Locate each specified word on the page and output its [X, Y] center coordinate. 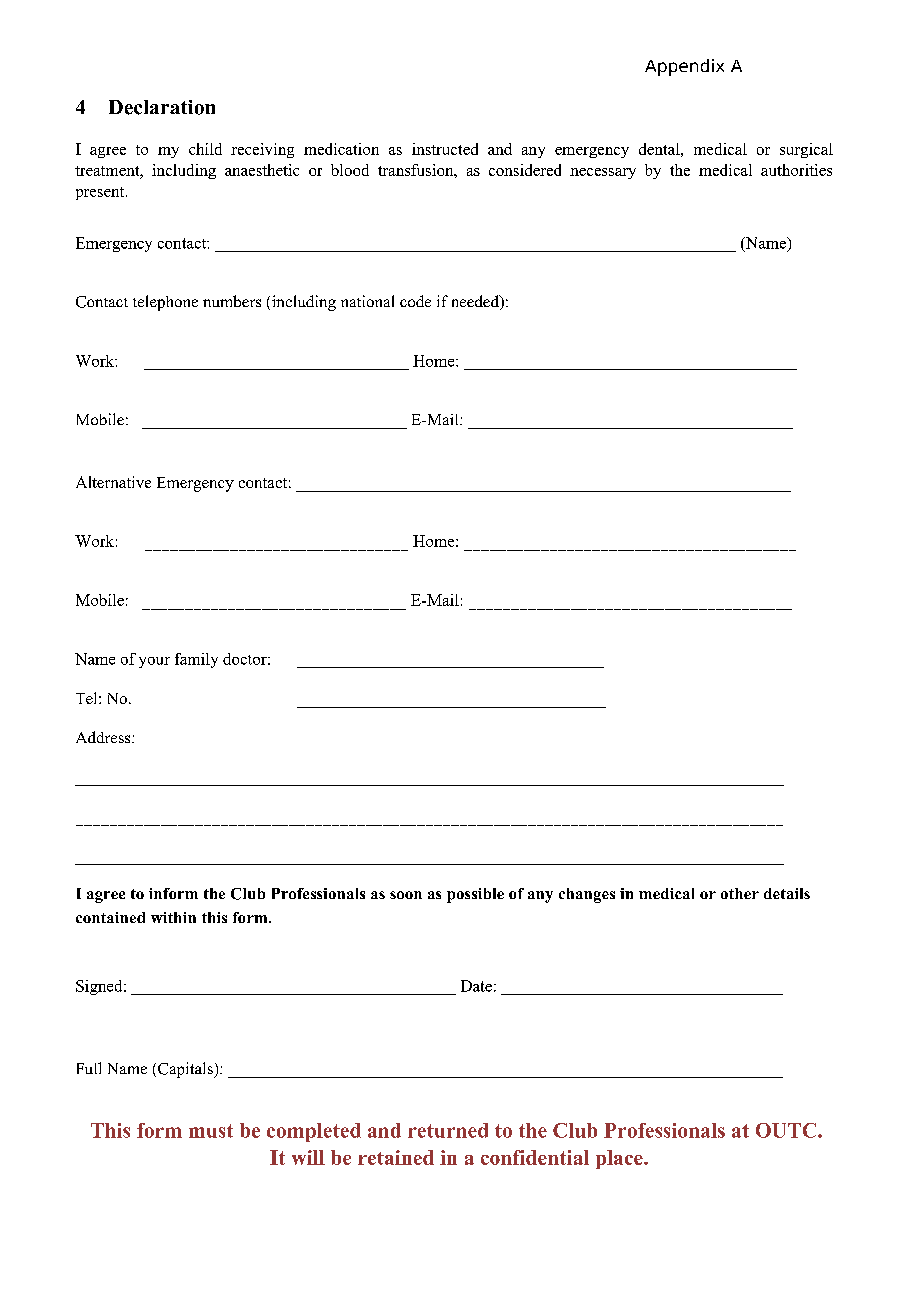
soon [406, 895]
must [211, 1131]
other [740, 893]
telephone [165, 303]
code [415, 301]
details [787, 893]
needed [476, 302]
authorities [796, 170]
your [154, 662]
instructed [445, 149]
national [367, 301]
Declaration [162, 107]
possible [475, 895]
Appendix [684, 67]
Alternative [113, 482]
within [173, 917]
